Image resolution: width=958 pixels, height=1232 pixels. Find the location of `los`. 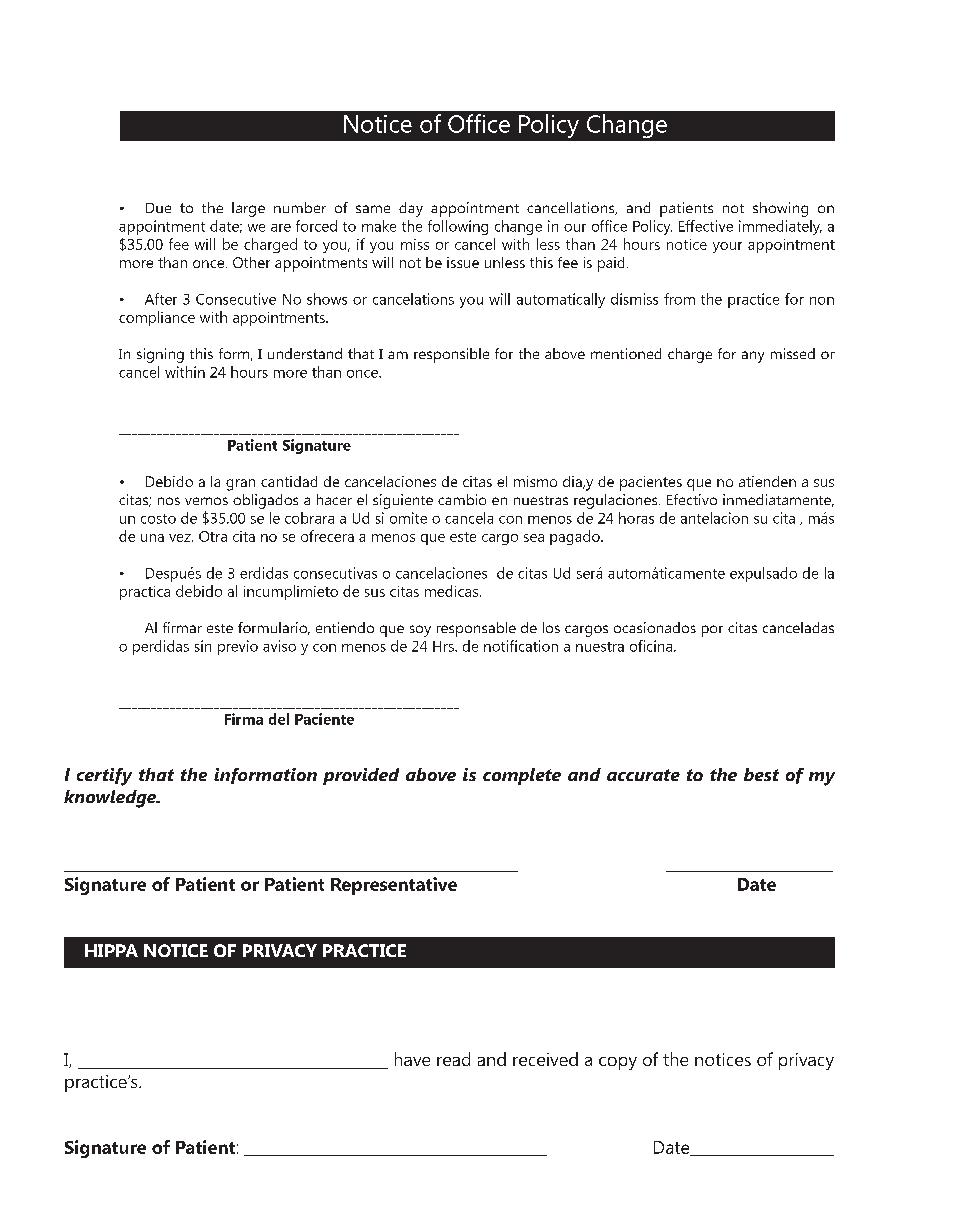

los is located at coordinates (551, 627).
